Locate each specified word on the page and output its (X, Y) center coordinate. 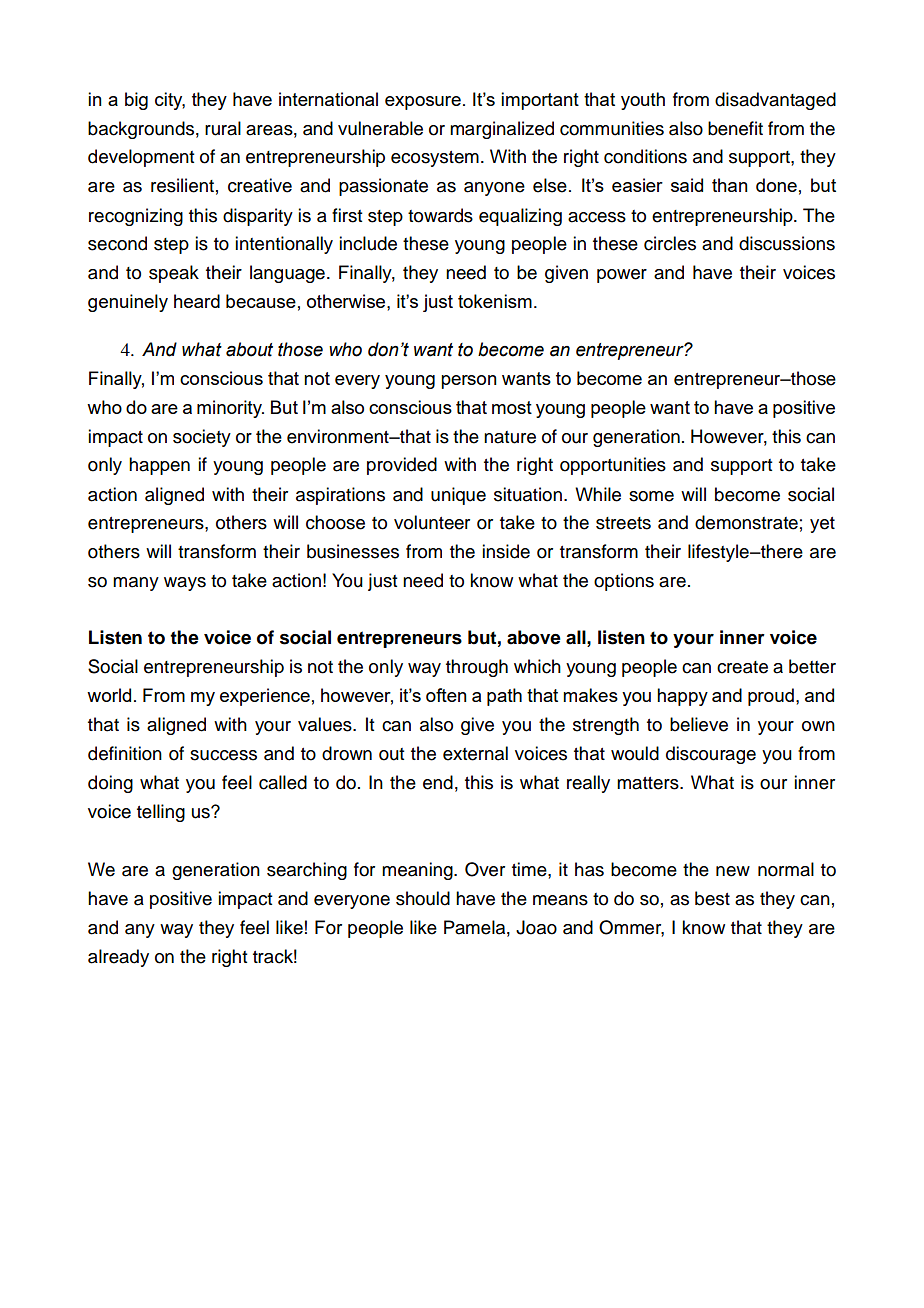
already (118, 958)
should (423, 898)
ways (185, 584)
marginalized (502, 130)
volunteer (432, 522)
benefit (735, 128)
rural (223, 128)
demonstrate (746, 522)
